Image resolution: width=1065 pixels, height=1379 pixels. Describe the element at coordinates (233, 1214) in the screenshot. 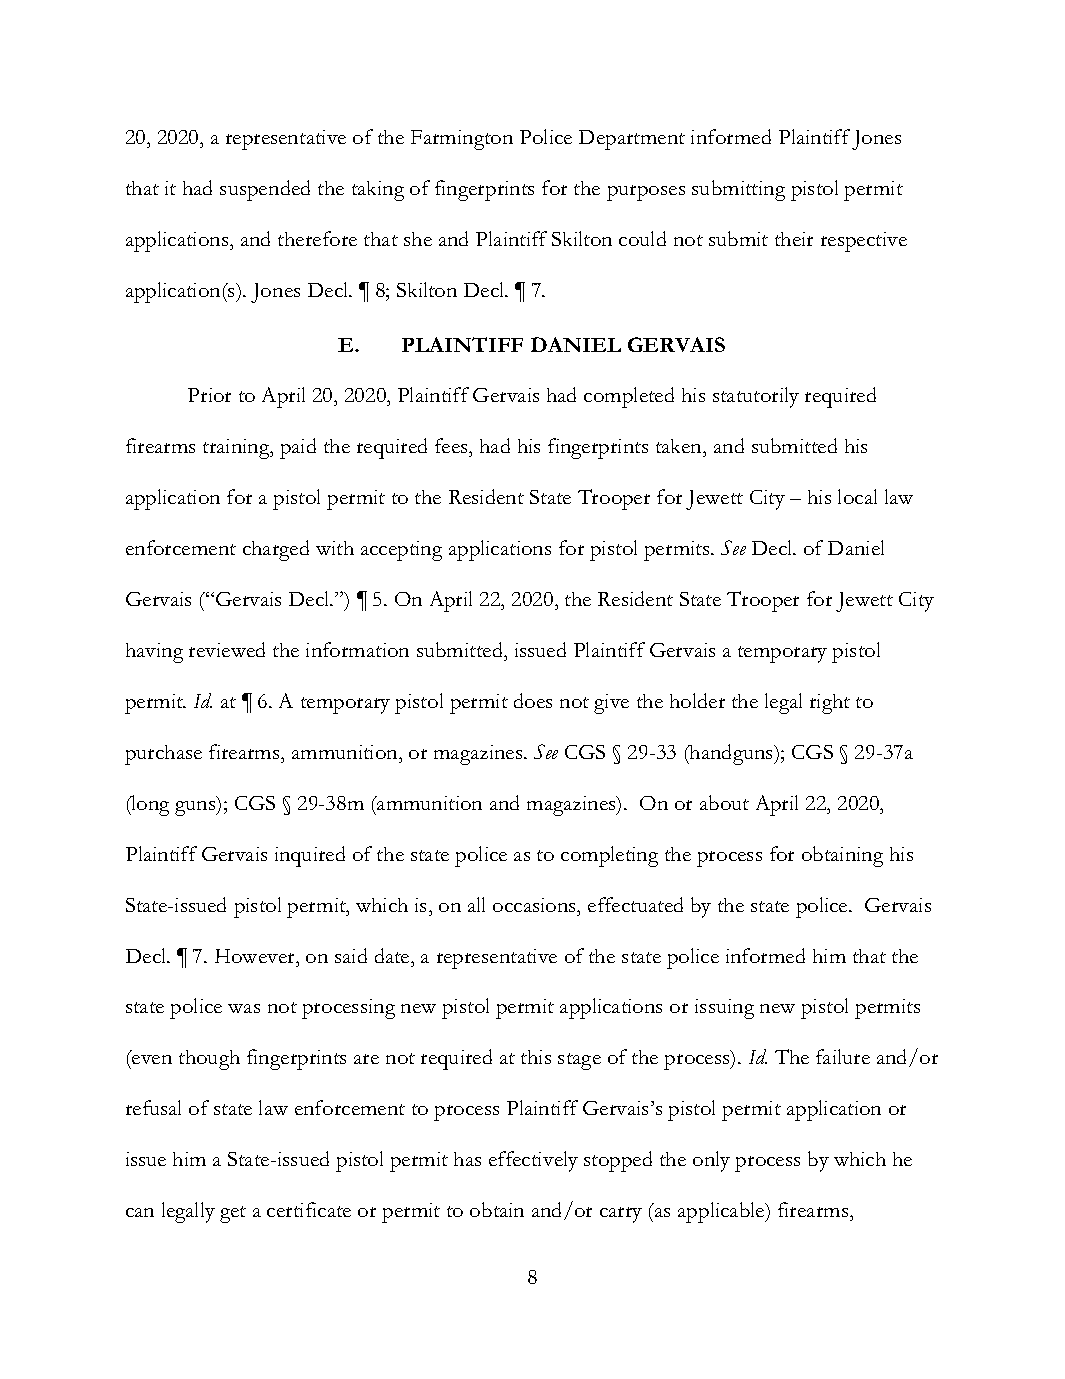

I see `get` at that location.
